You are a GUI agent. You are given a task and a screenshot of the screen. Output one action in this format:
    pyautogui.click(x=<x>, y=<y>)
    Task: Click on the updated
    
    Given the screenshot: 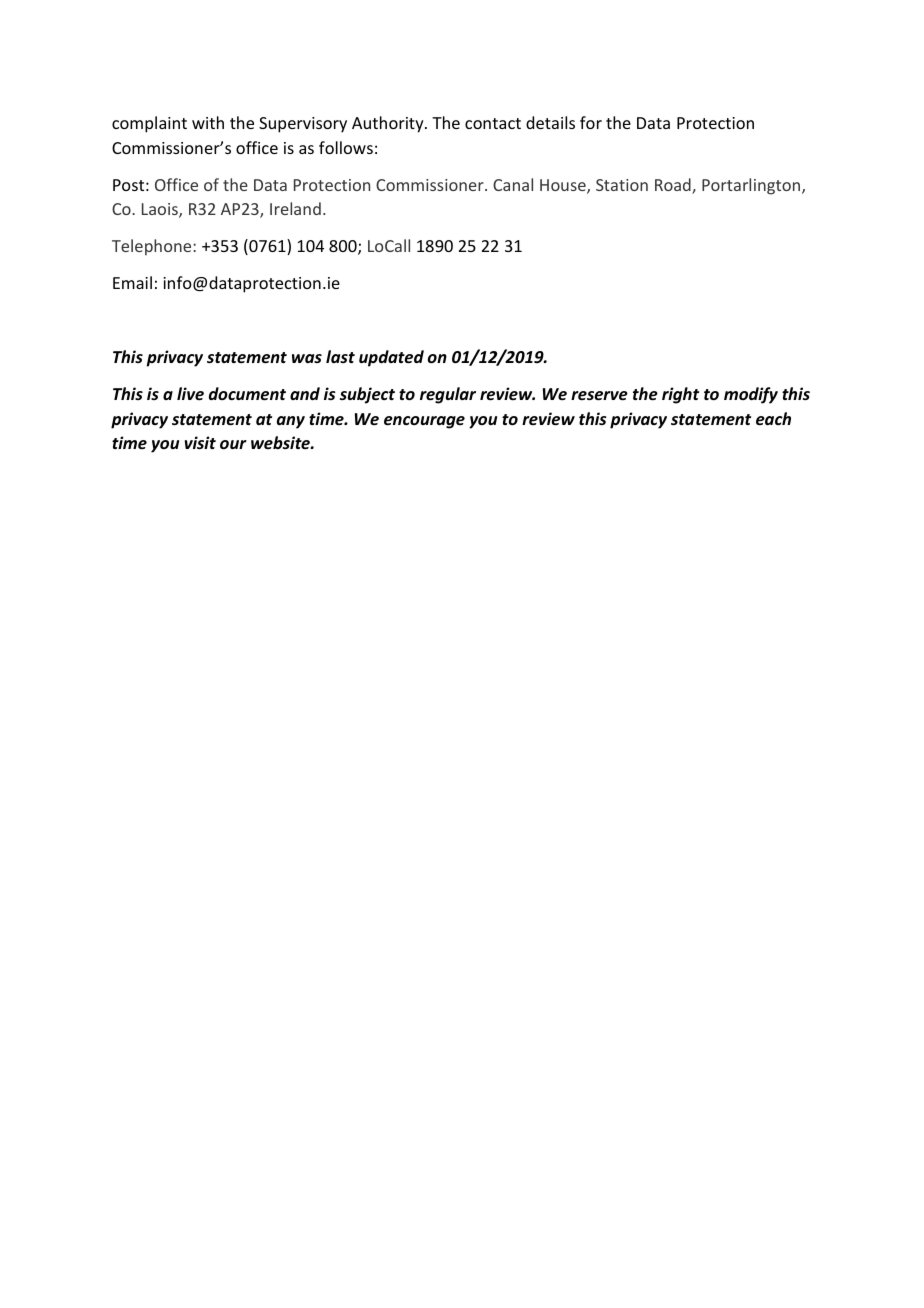 What is the action you would take?
    pyautogui.click(x=391, y=358)
